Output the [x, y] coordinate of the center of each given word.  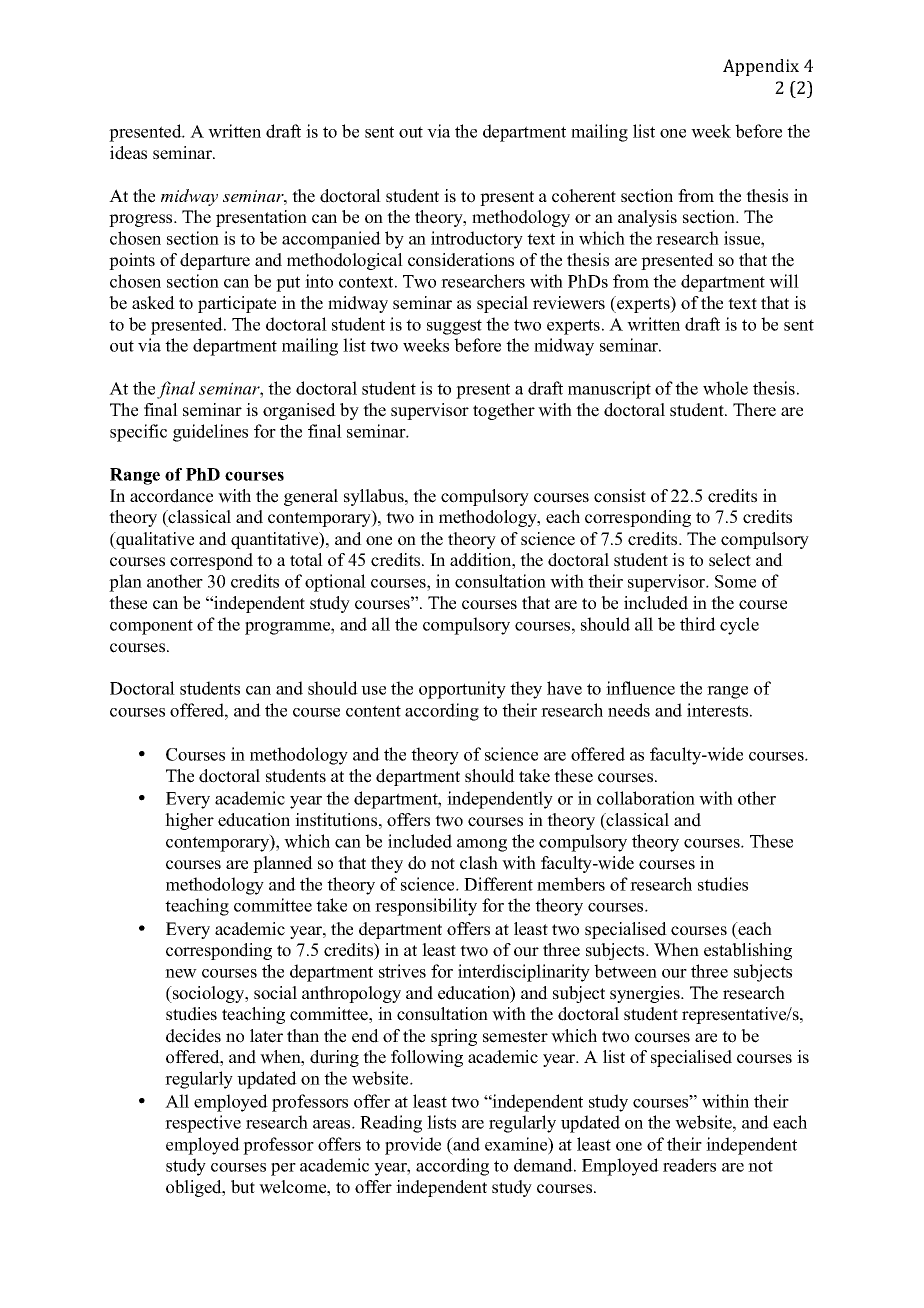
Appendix [761, 67]
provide [413, 1146]
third [698, 624]
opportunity [462, 690]
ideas [128, 153]
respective [203, 1124]
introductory [477, 240]
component [151, 627]
